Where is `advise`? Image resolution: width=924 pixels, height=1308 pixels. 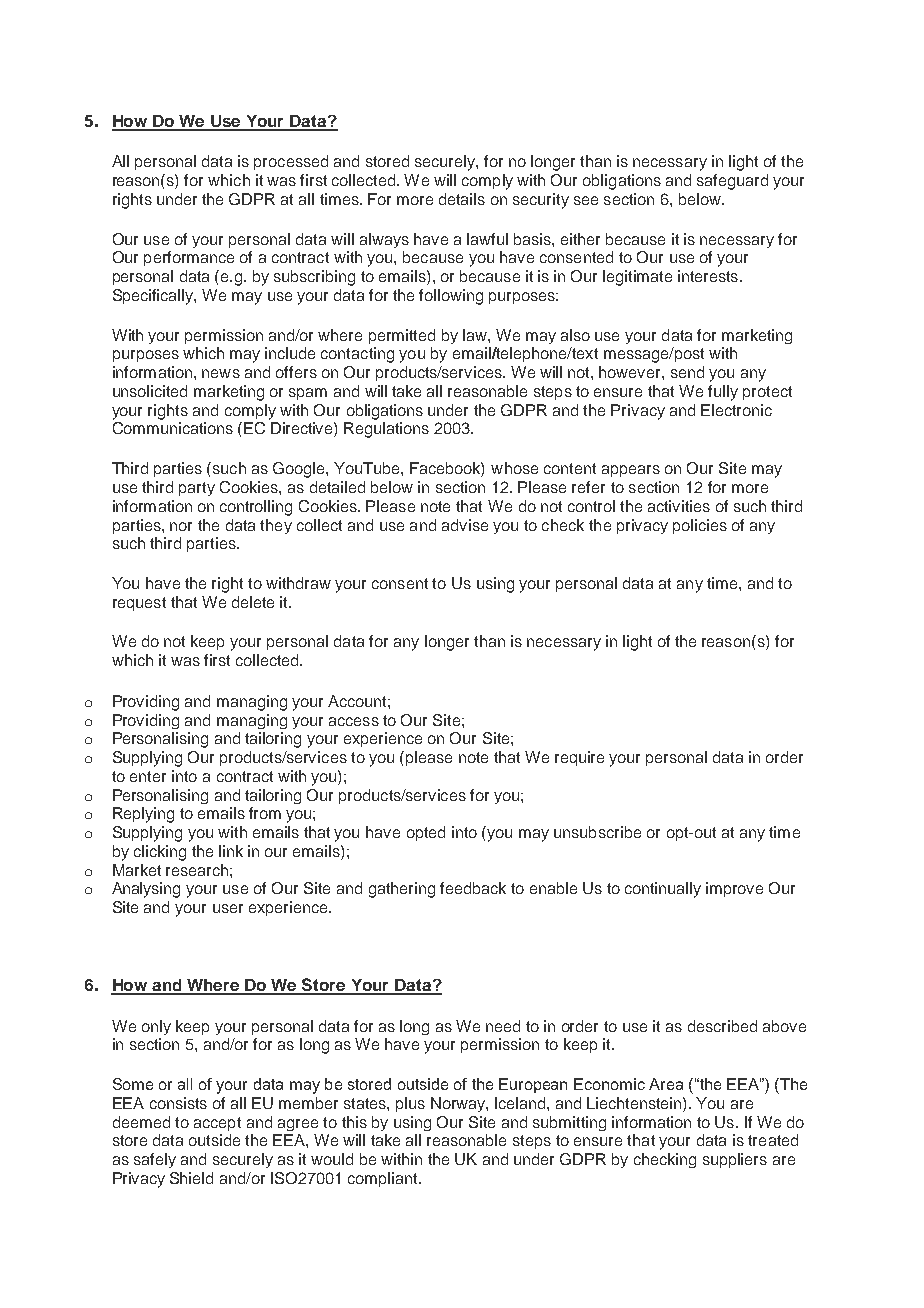 advise is located at coordinates (465, 525).
